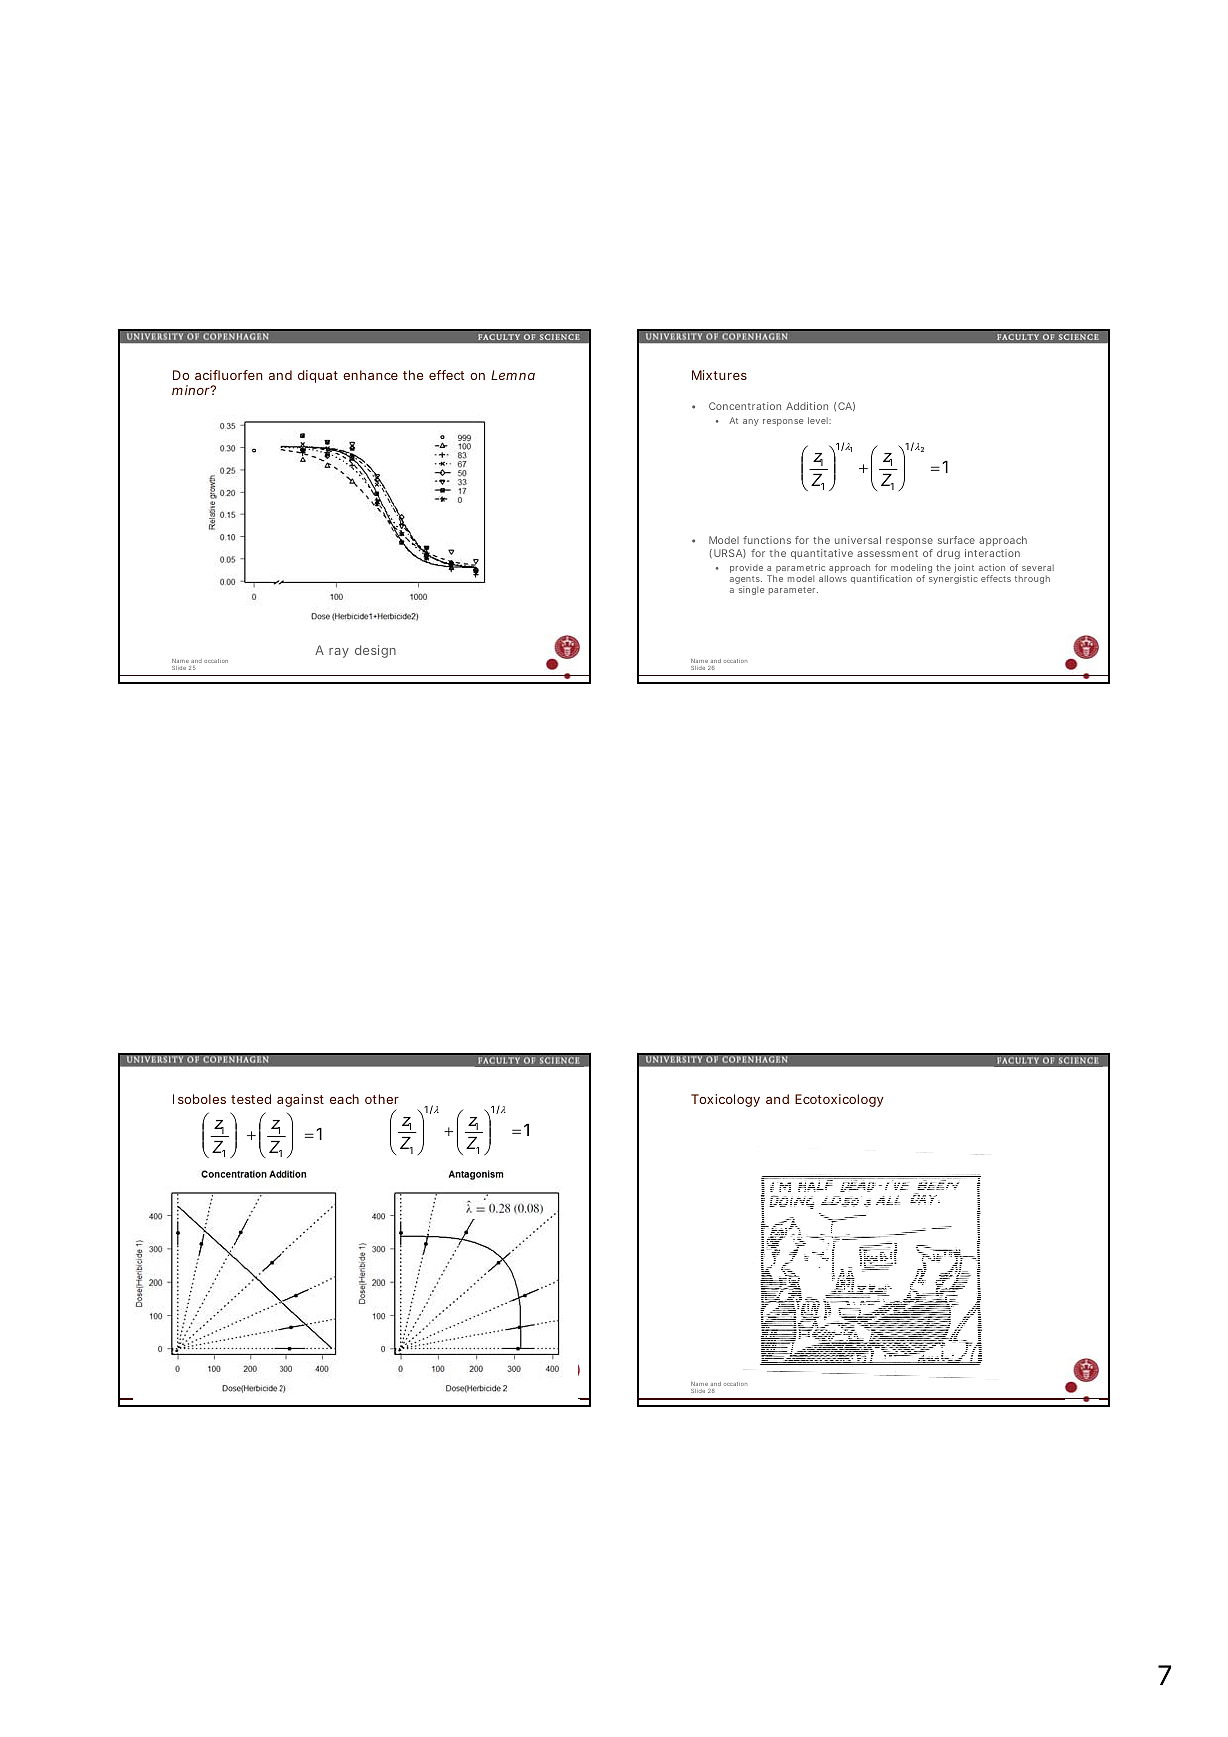 This document has height=1737, width=1228. I want to click on synergistic, so click(953, 579).
